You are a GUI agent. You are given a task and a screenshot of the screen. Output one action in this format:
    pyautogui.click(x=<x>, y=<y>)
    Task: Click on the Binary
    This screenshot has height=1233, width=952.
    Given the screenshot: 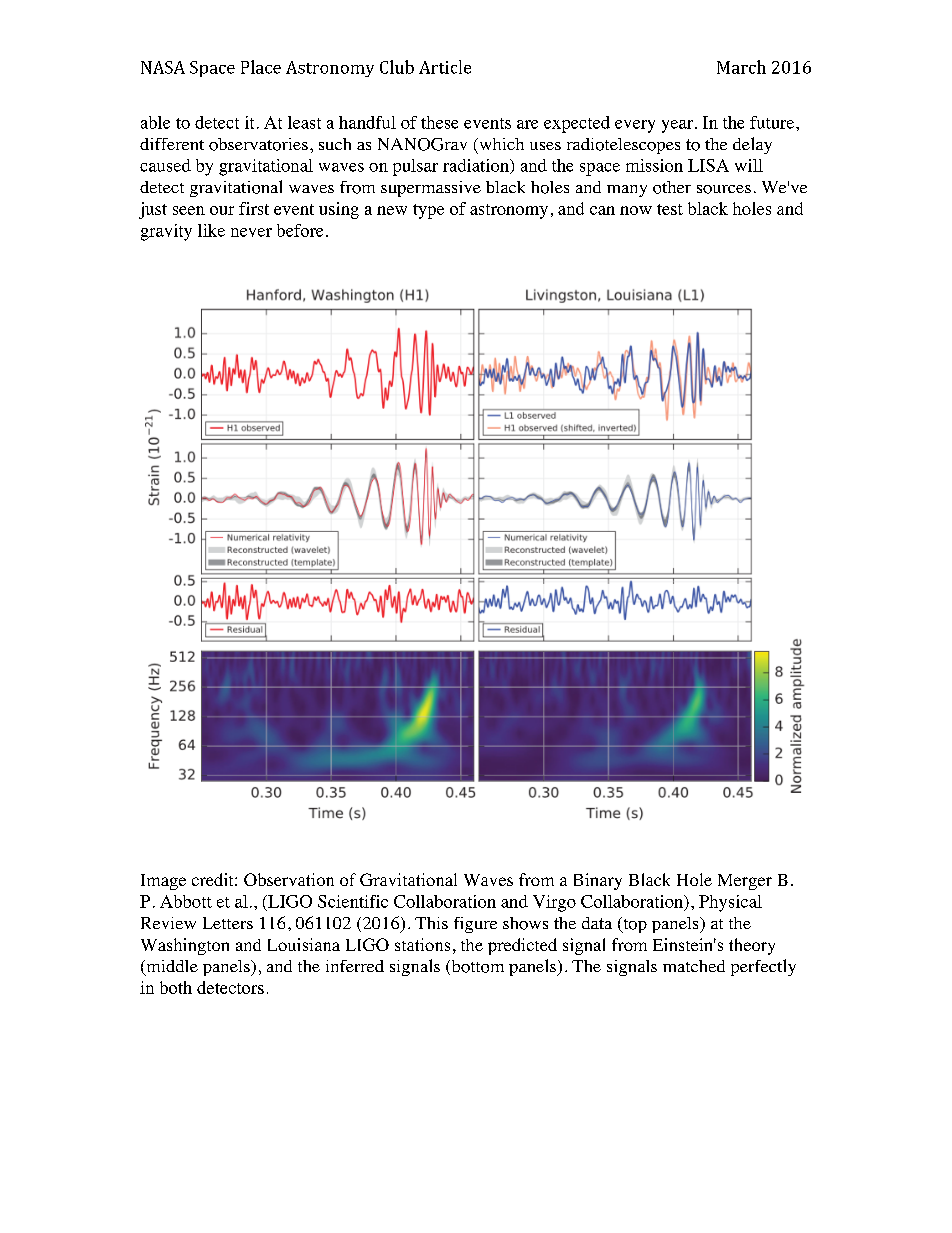 What is the action you would take?
    pyautogui.click(x=598, y=881)
